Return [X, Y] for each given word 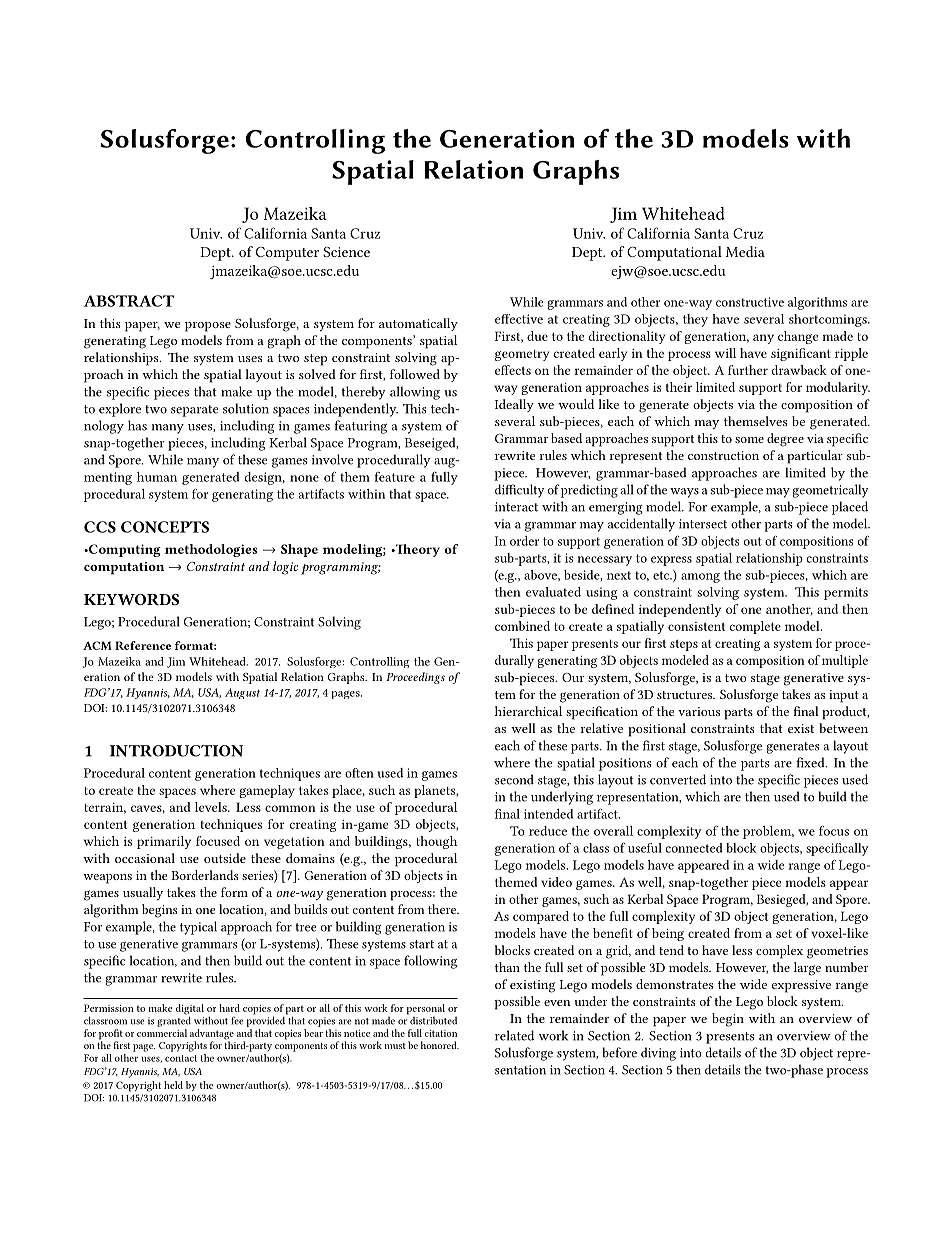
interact [516, 507]
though [436, 842]
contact [181, 1058]
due [537, 336]
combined [522, 626]
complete [755, 627]
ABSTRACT [129, 301]
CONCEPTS [165, 527]
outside [225, 858]
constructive [750, 302]
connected [694, 848]
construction [723, 455]
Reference [143, 645]
